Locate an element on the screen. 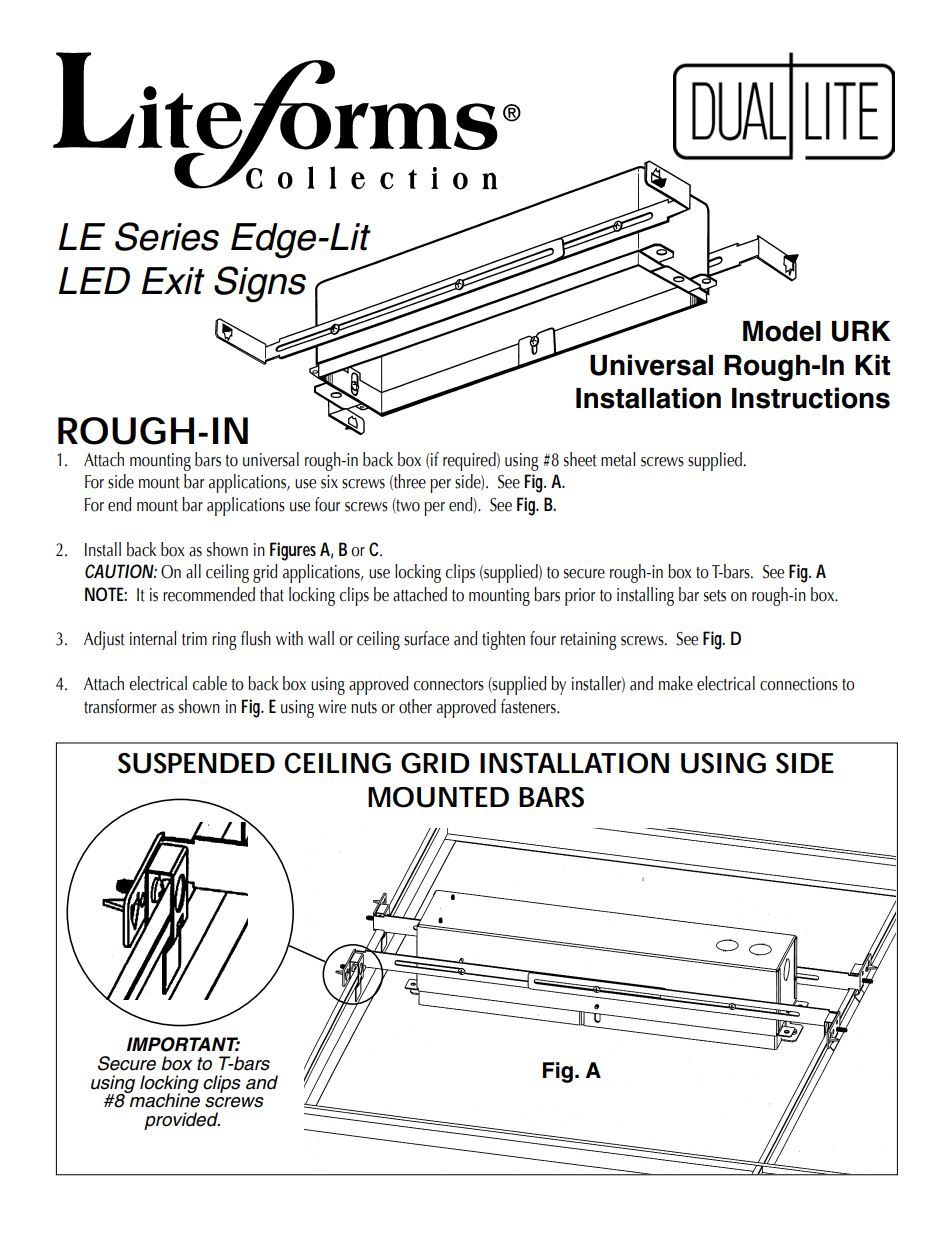  Instructions is located at coordinates (811, 398).
